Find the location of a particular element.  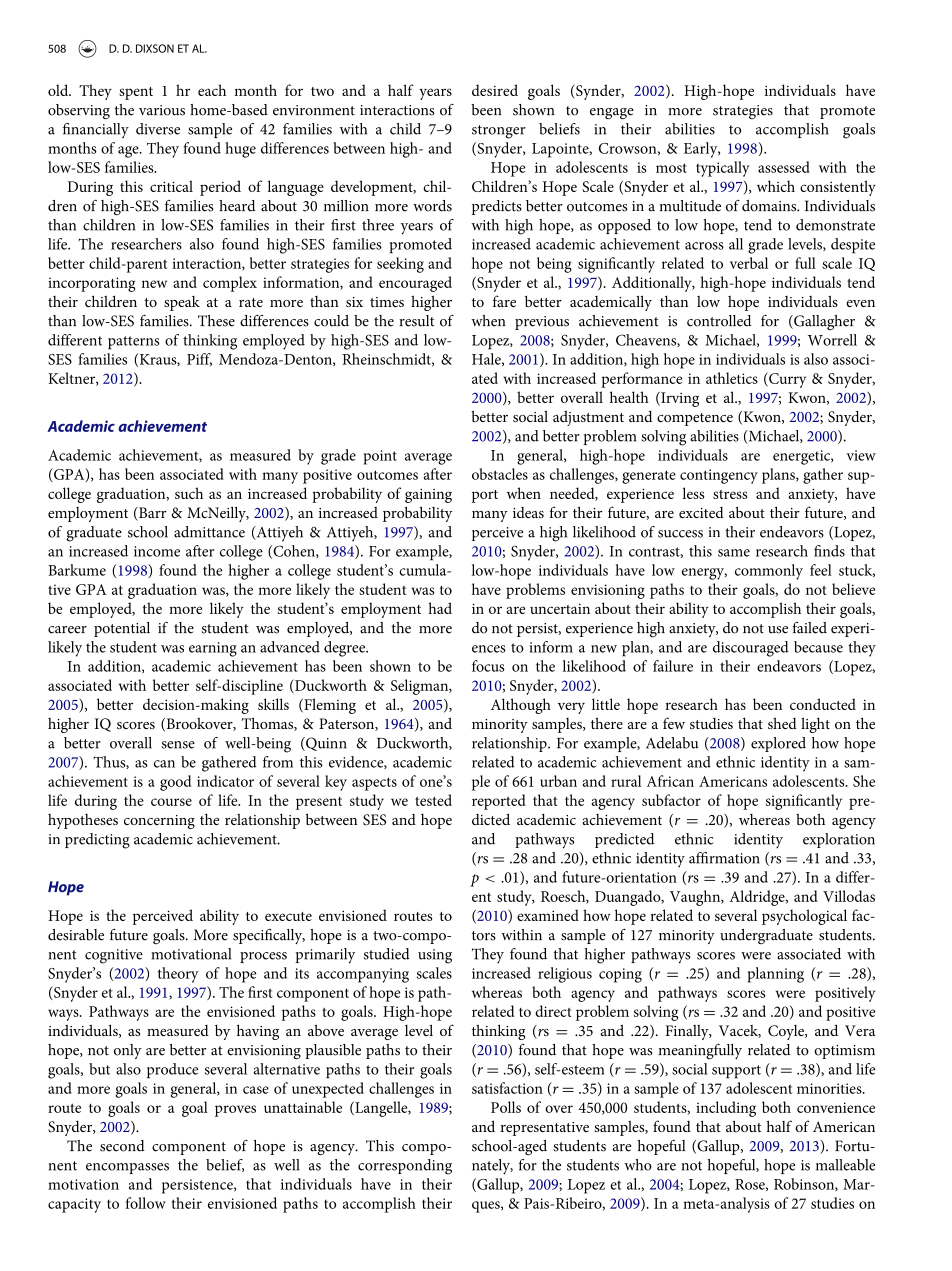

diverse is located at coordinates (158, 129).
